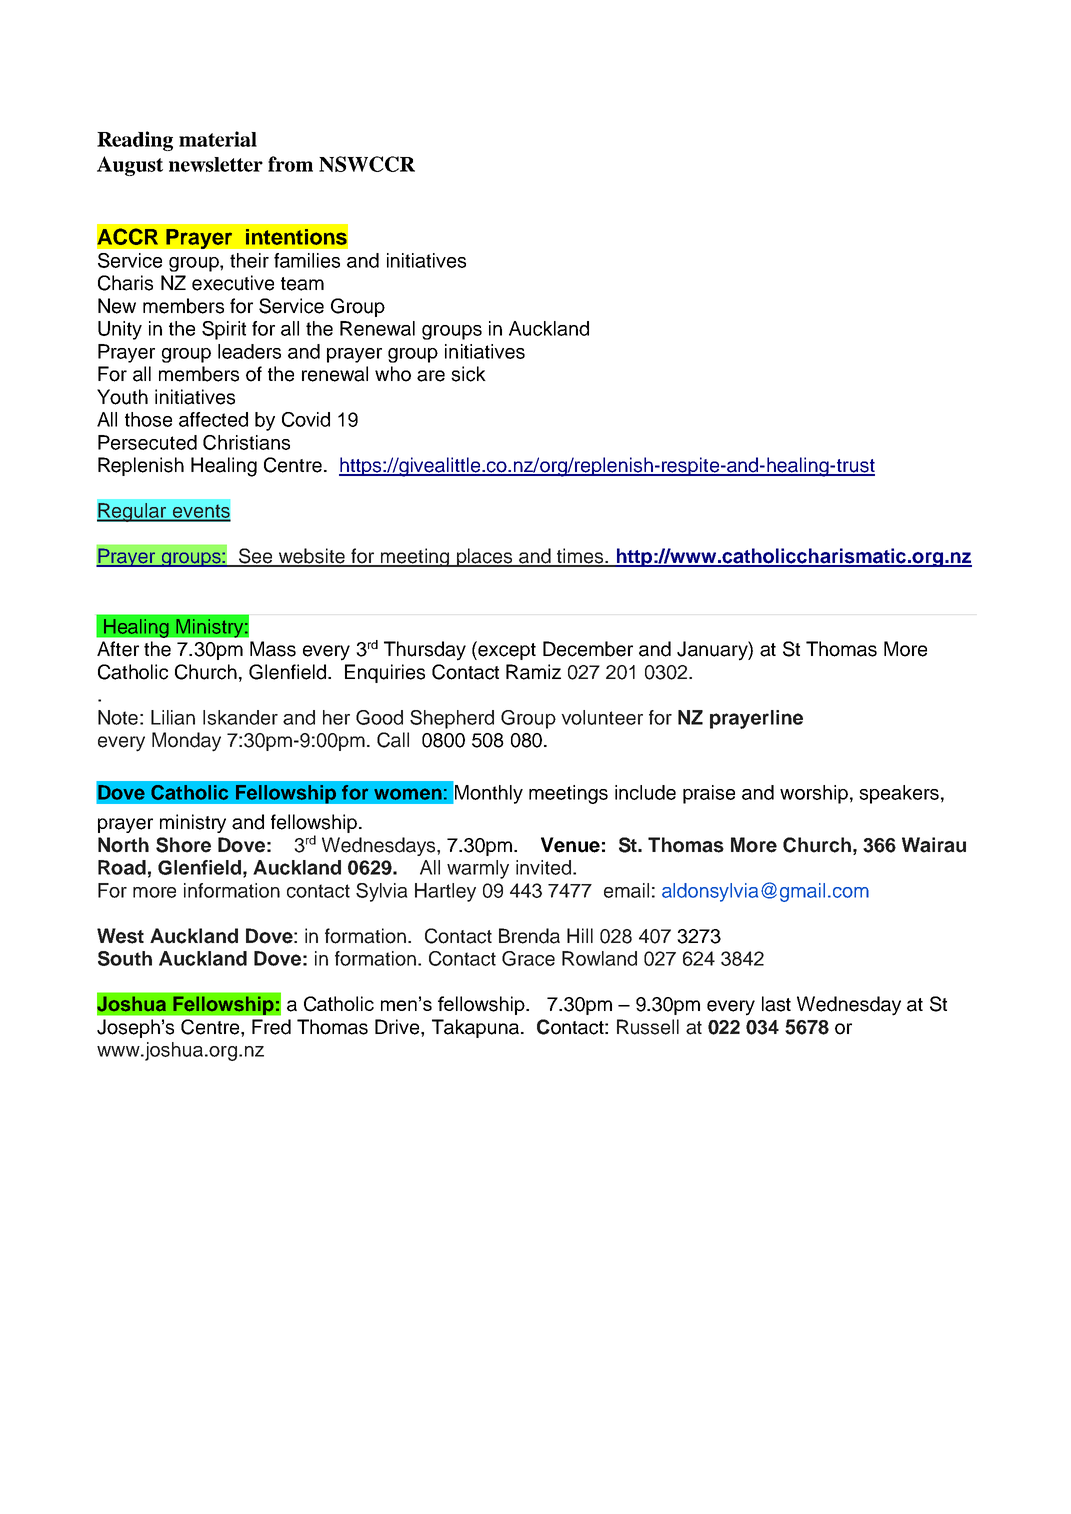 The height and width of the screenshot is (1514, 1071). What do you see at coordinates (255, 557) in the screenshot?
I see `See` at bounding box center [255, 557].
